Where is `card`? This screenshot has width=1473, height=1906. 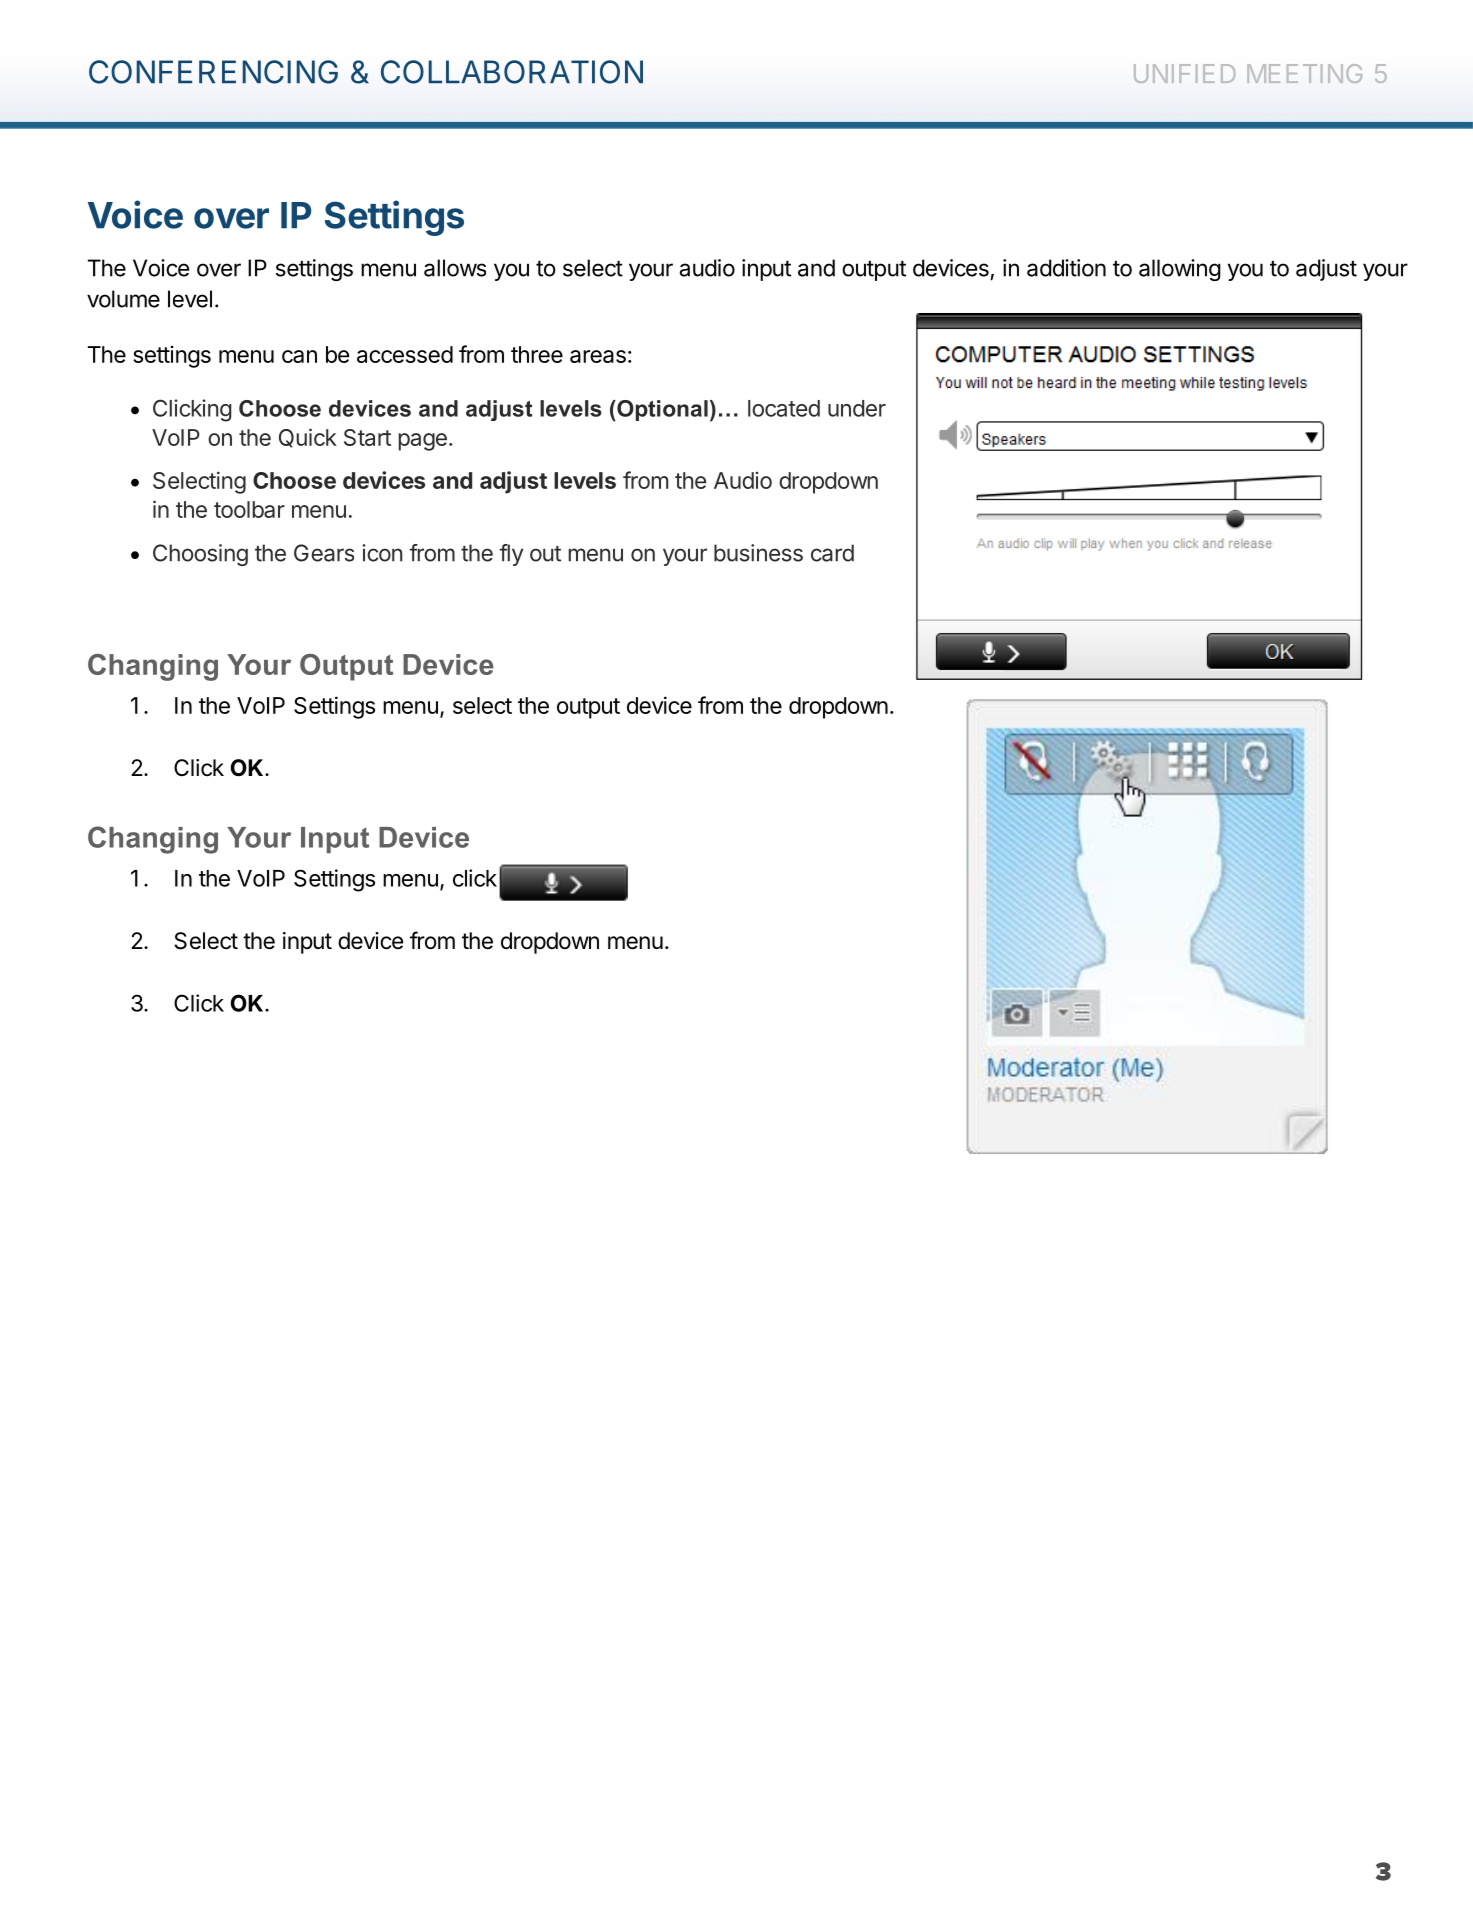
card is located at coordinates (832, 553).
